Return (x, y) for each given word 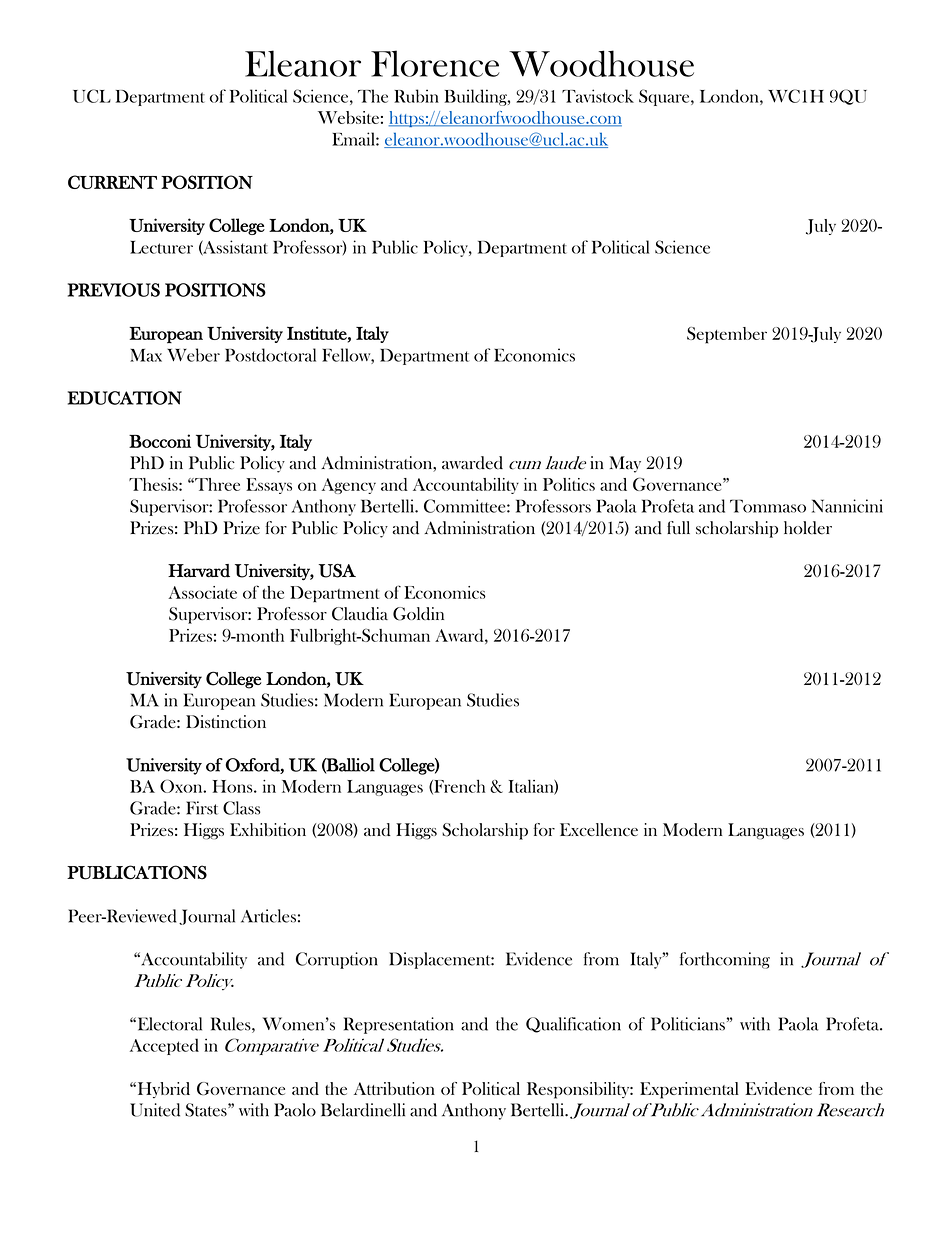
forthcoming (725, 960)
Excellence (599, 829)
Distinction (226, 721)
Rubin (416, 96)
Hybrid (162, 1090)
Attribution (394, 1088)
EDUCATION (125, 398)
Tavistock (598, 96)
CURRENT (112, 182)
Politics (569, 484)
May (625, 464)
